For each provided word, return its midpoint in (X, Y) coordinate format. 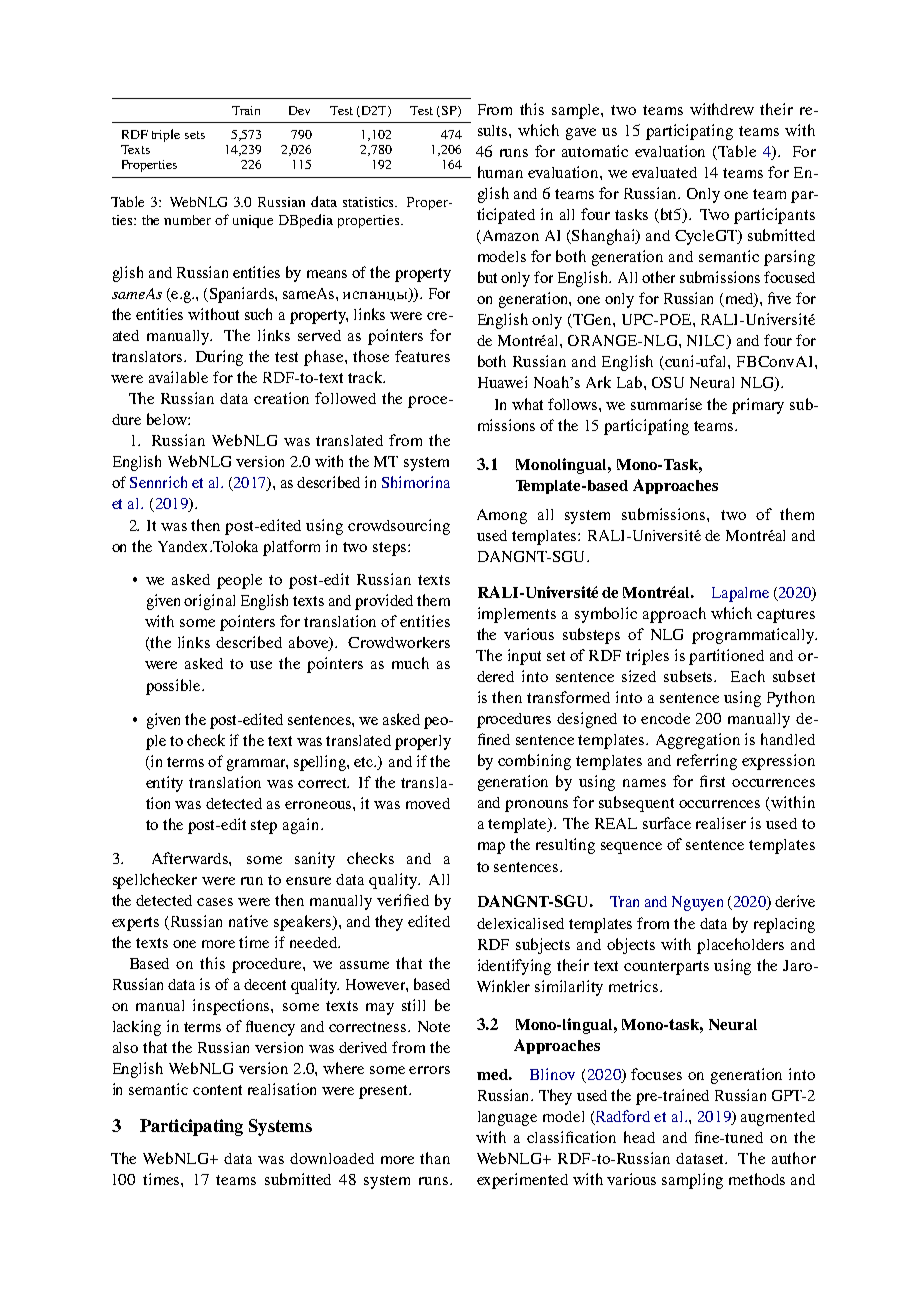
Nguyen (697, 903)
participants (774, 216)
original (209, 602)
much (410, 663)
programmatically (754, 636)
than (435, 1158)
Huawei (502, 382)
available (178, 377)
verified (403, 900)
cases (215, 902)
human (500, 172)
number (187, 220)
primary (758, 406)
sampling (692, 1181)
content (217, 1090)
